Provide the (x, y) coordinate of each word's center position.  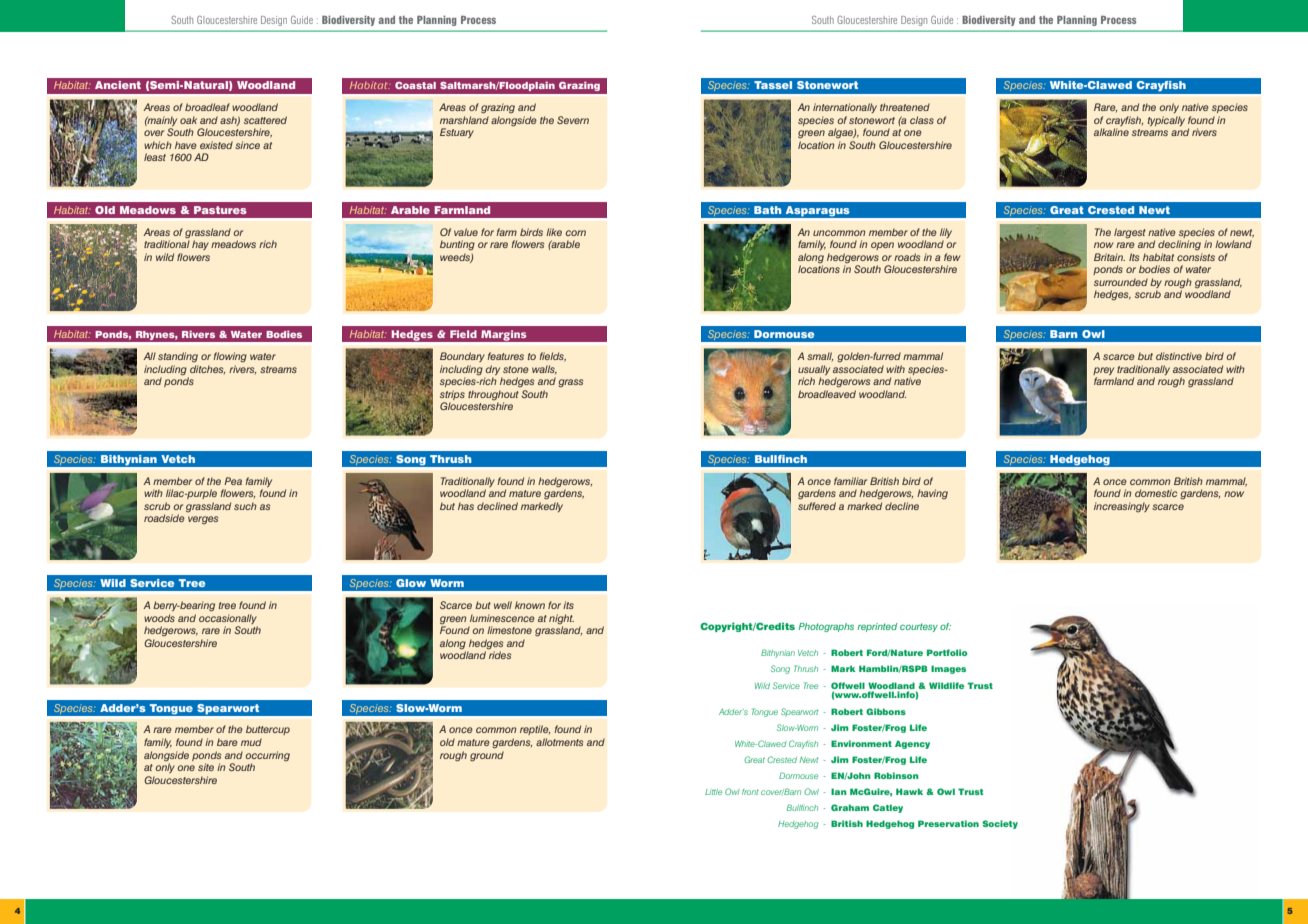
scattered (265, 120)
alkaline (1111, 132)
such (245, 506)
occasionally (228, 619)
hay (200, 245)
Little (713, 792)
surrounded (1121, 282)
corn (576, 233)
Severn (573, 120)
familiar (850, 481)
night (561, 619)
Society (1000, 824)
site (206, 767)
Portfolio (947, 652)
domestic (1156, 493)
